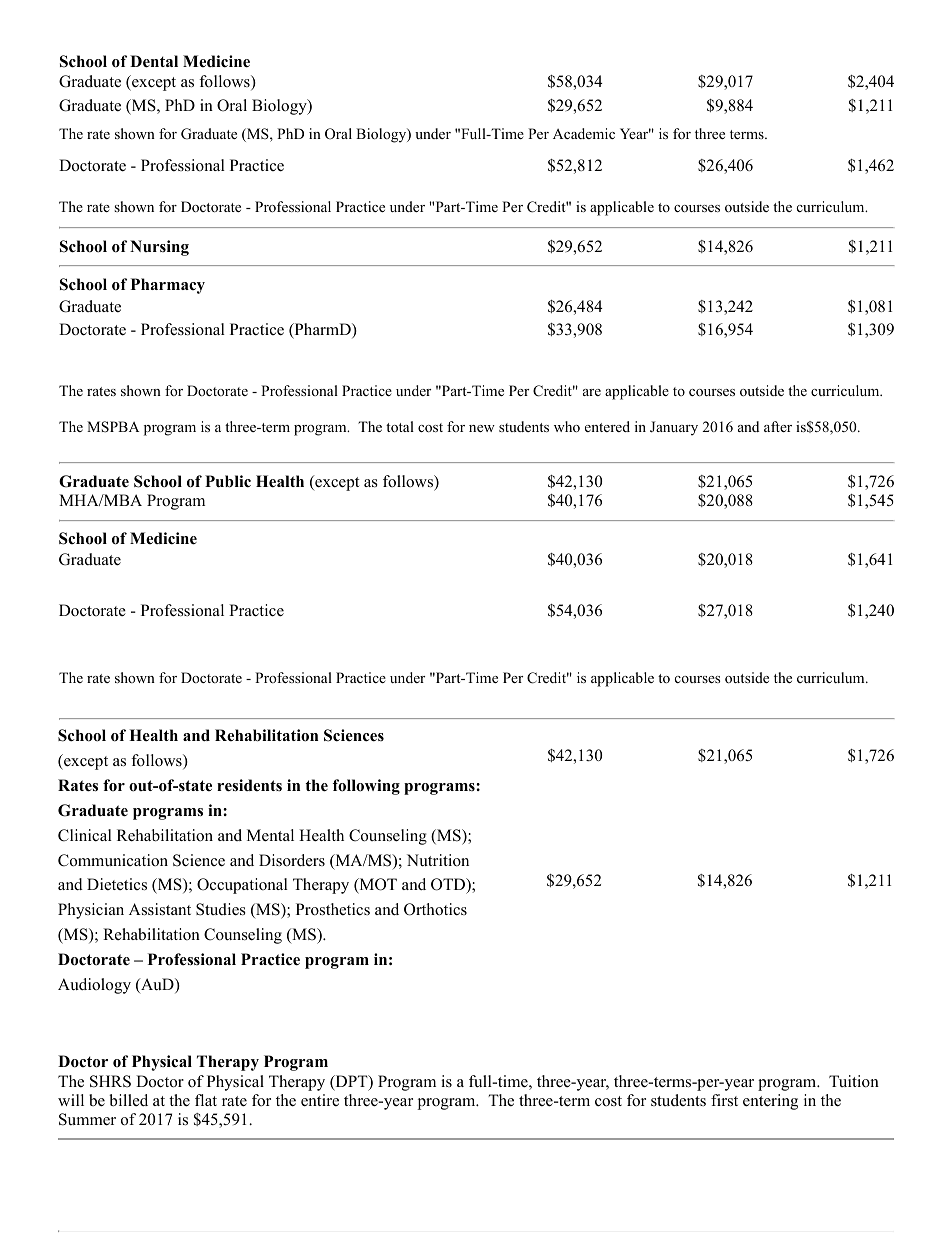 This image has height=1233, width=952. I want to click on new, so click(482, 428).
